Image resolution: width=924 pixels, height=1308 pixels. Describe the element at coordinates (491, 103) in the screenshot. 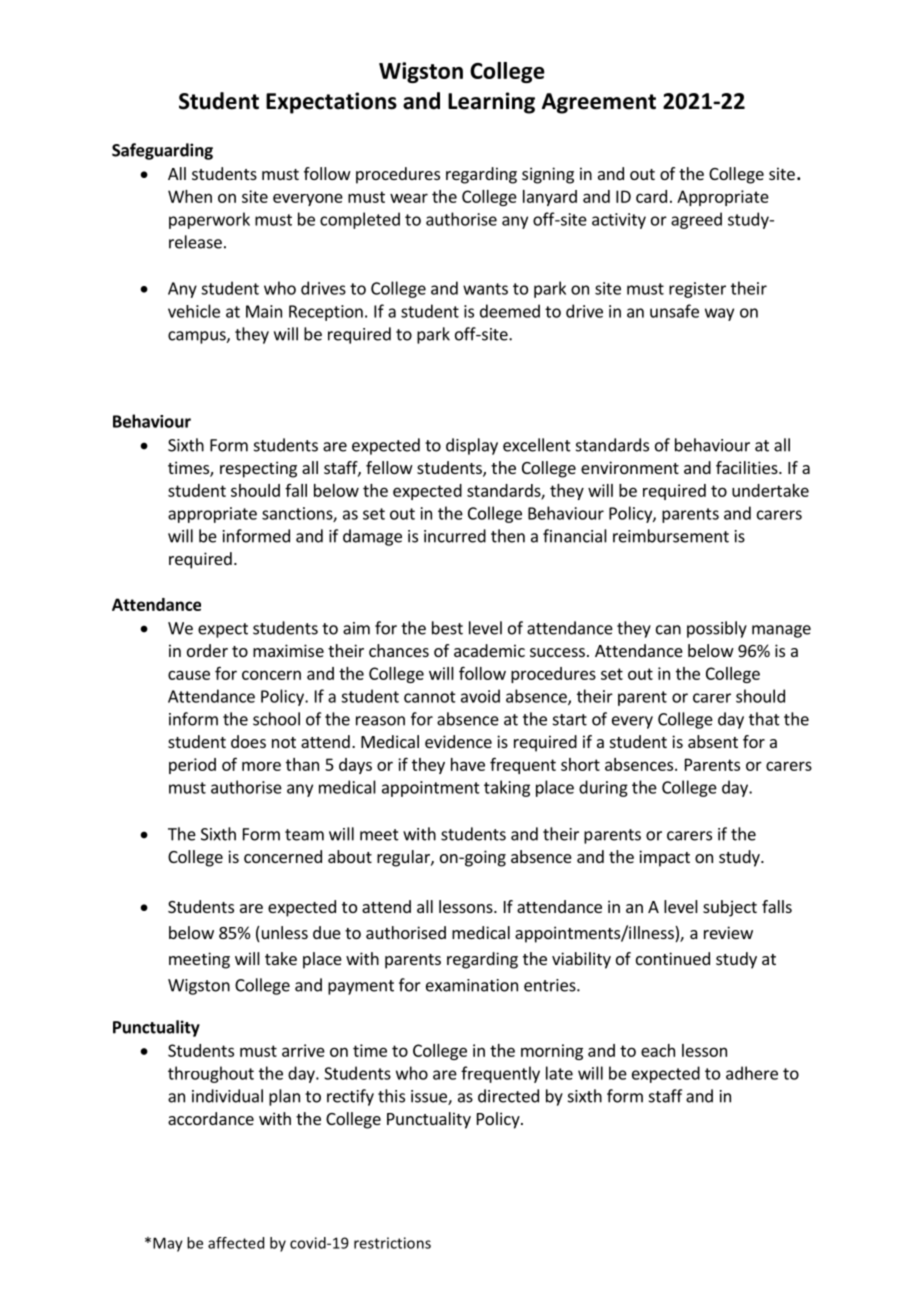

I see `Learning` at that location.
